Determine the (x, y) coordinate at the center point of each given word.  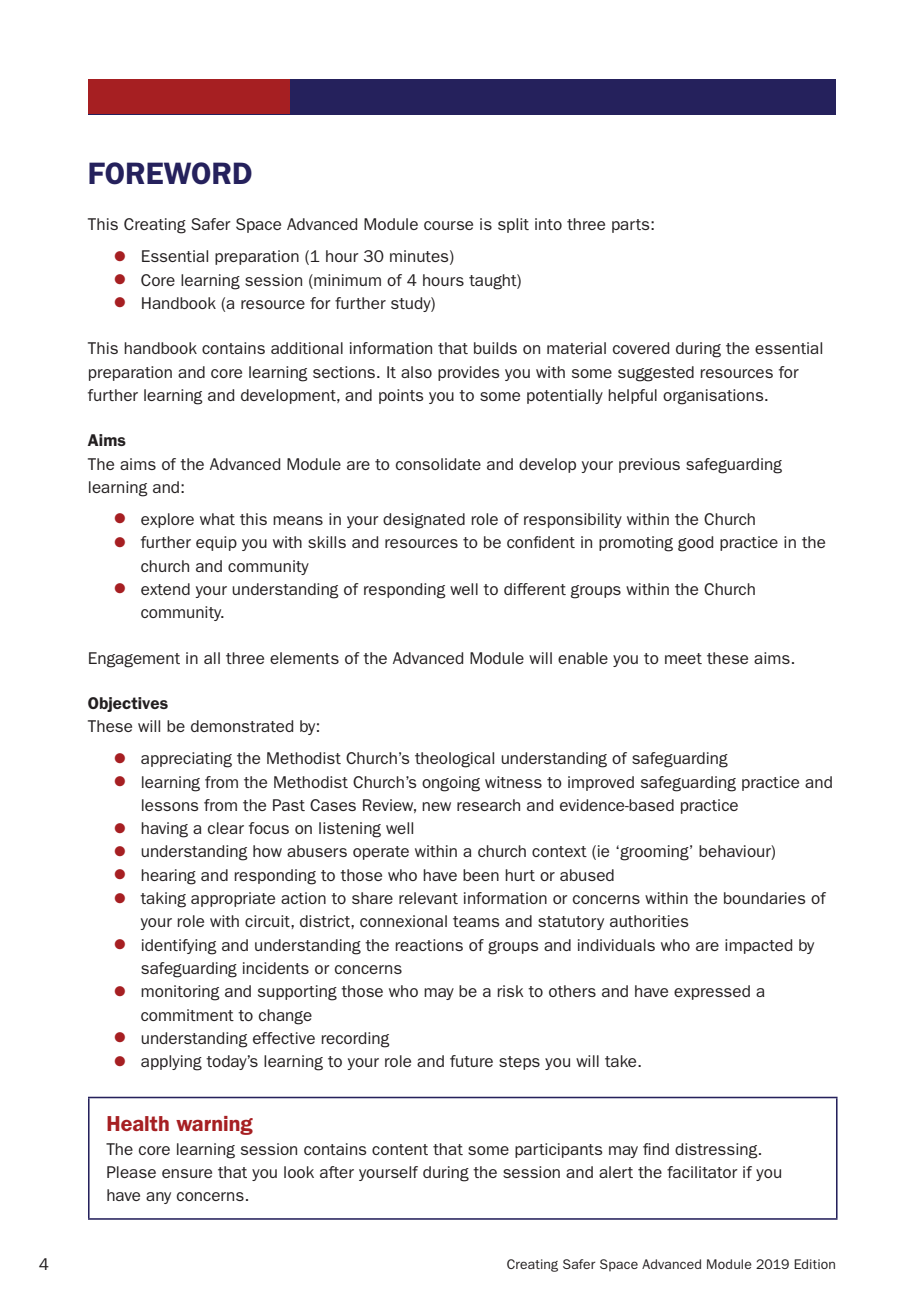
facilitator (702, 1172)
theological (454, 760)
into (548, 224)
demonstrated (242, 726)
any (158, 1198)
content (400, 1149)
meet (683, 658)
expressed (712, 992)
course (448, 225)
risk (510, 991)
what (217, 519)
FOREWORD (170, 173)
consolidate (438, 464)
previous (649, 465)
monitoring (180, 993)
